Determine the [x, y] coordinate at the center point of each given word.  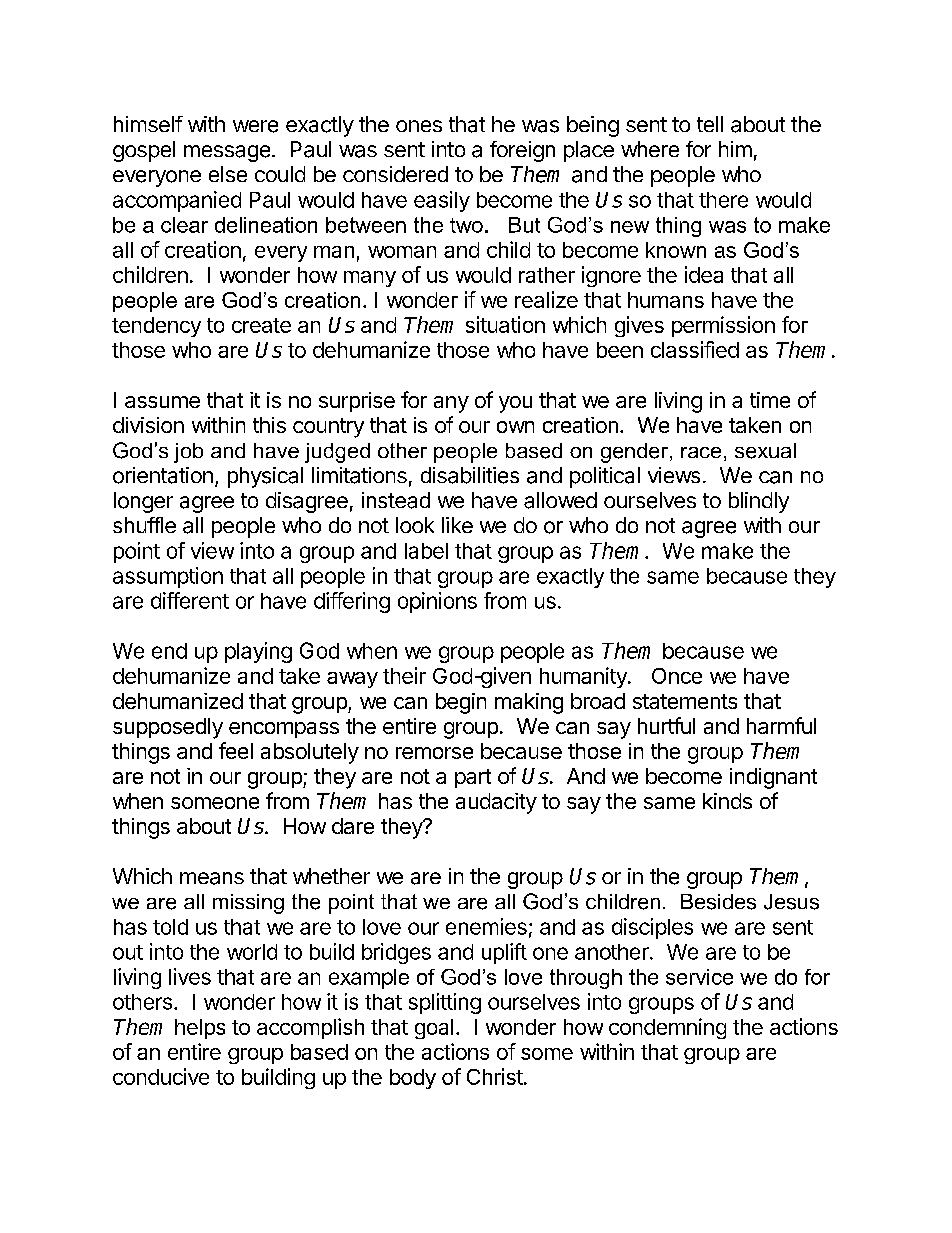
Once [677, 676]
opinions [437, 602]
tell [710, 124]
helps [200, 1029]
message [227, 153]
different [190, 600]
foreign [522, 151]
